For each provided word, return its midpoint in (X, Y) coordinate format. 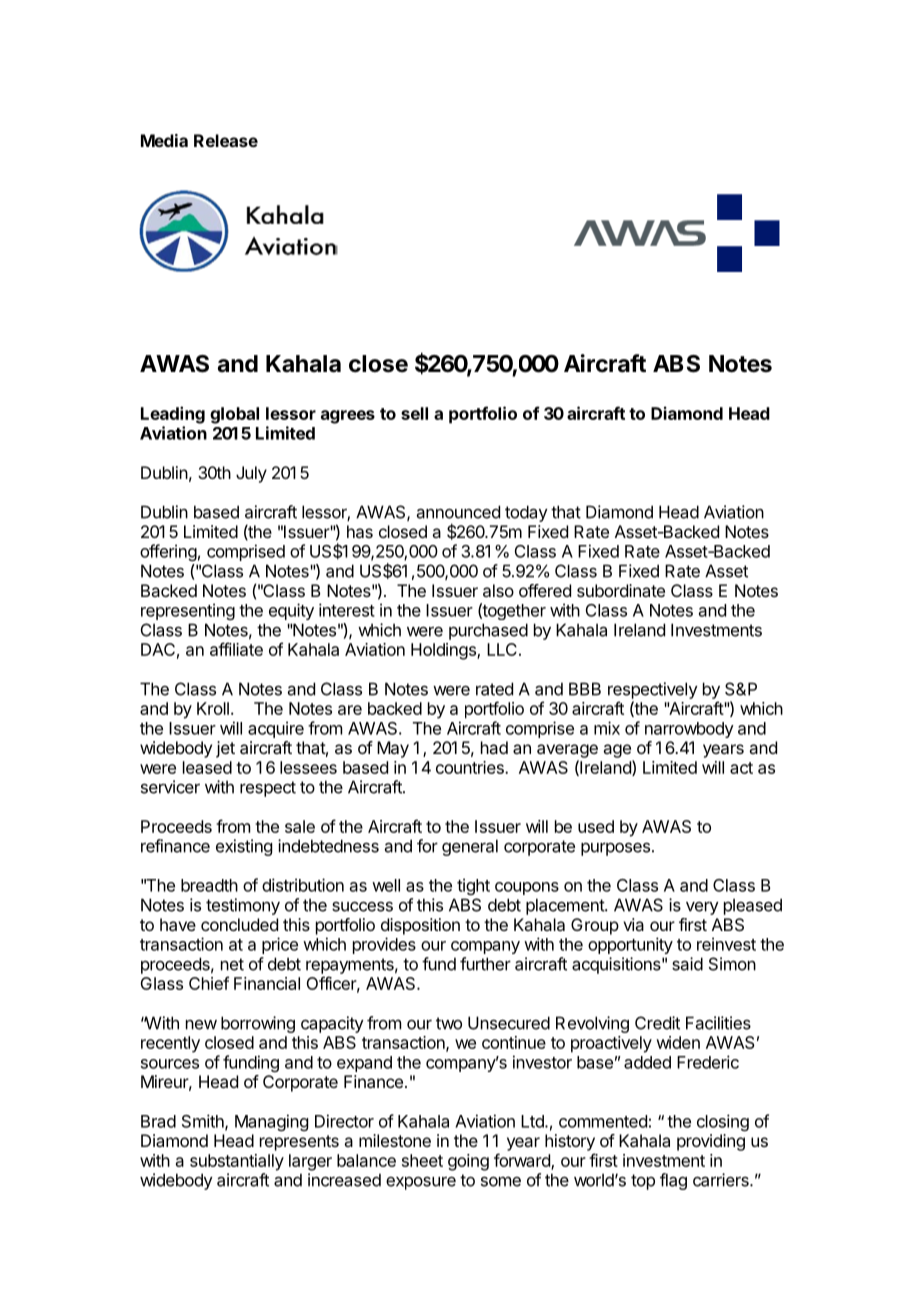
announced (458, 512)
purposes (615, 849)
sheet (422, 1160)
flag (673, 1181)
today (526, 513)
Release (226, 140)
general (470, 847)
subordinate (621, 590)
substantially (237, 1162)
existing (244, 847)
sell (414, 413)
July (251, 474)
